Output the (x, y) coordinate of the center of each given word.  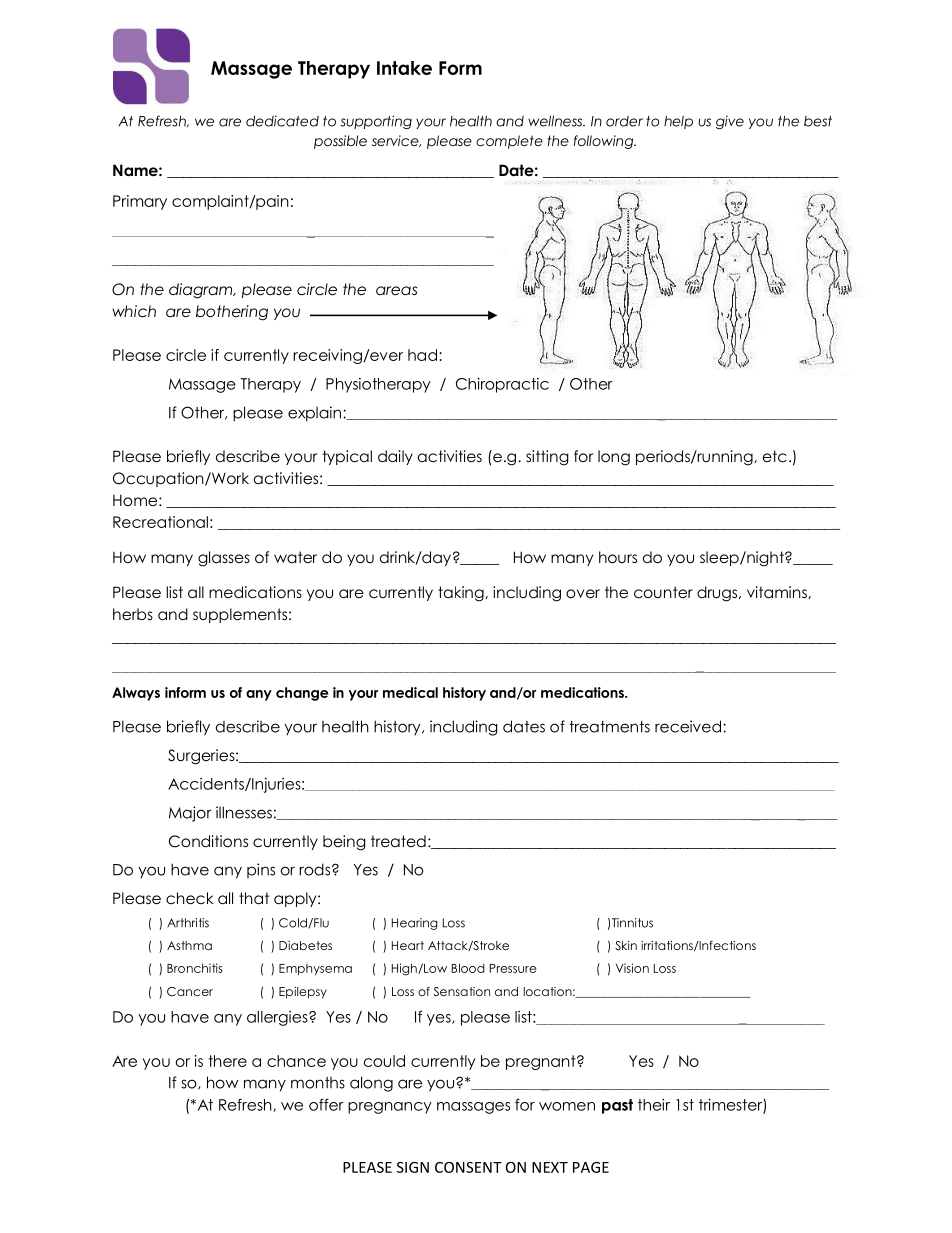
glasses (224, 559)
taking (462, 594)
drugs (718, 594)
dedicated (282, 121)
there (228, 1061)
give (730, 122)
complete (509, 142)
